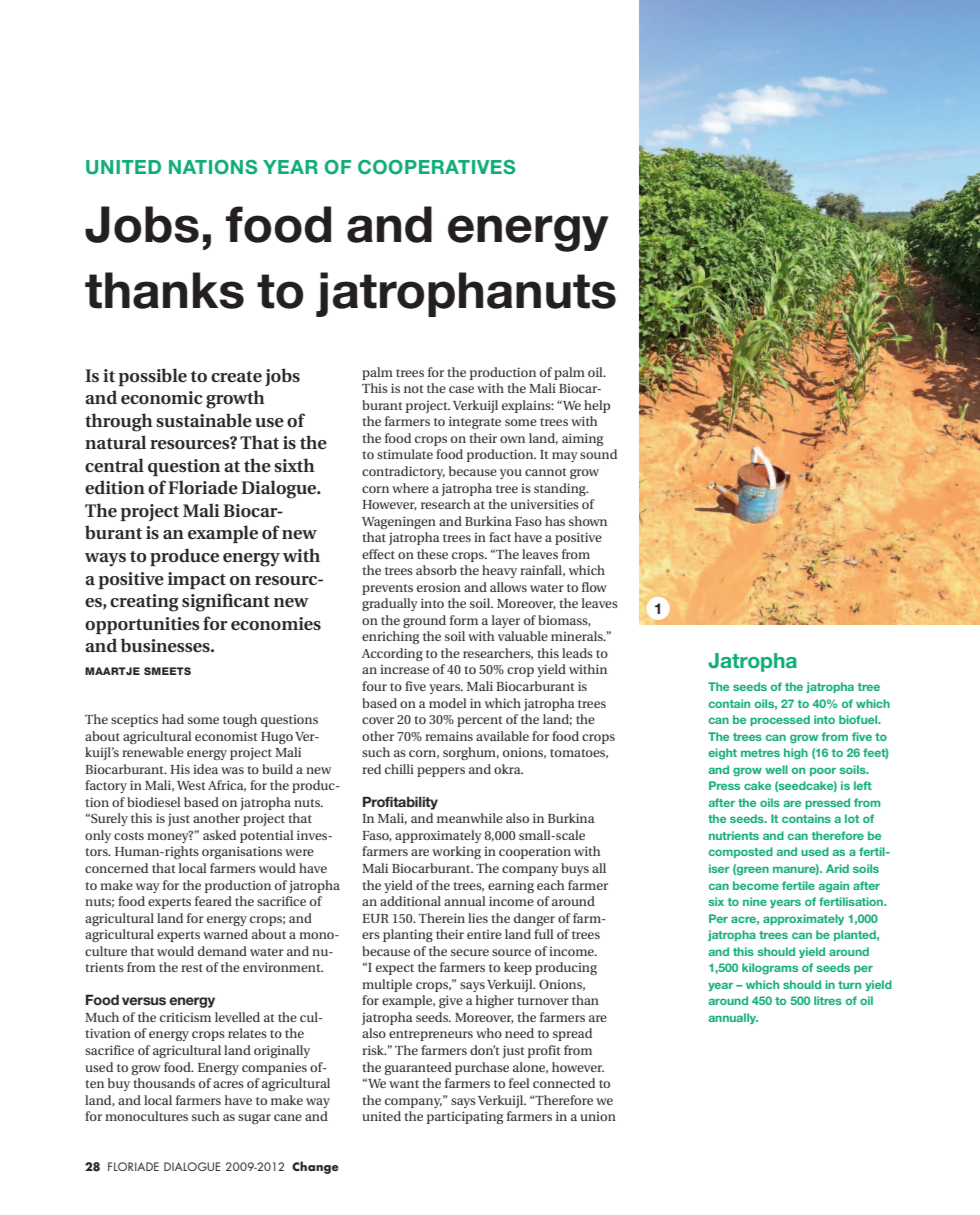 Image resolution: width=980 pixels, height=1215 pixels. What do you see at coordinates (597, 406) in the screenshot?
I see `help` at bounding box center [597, 406].
